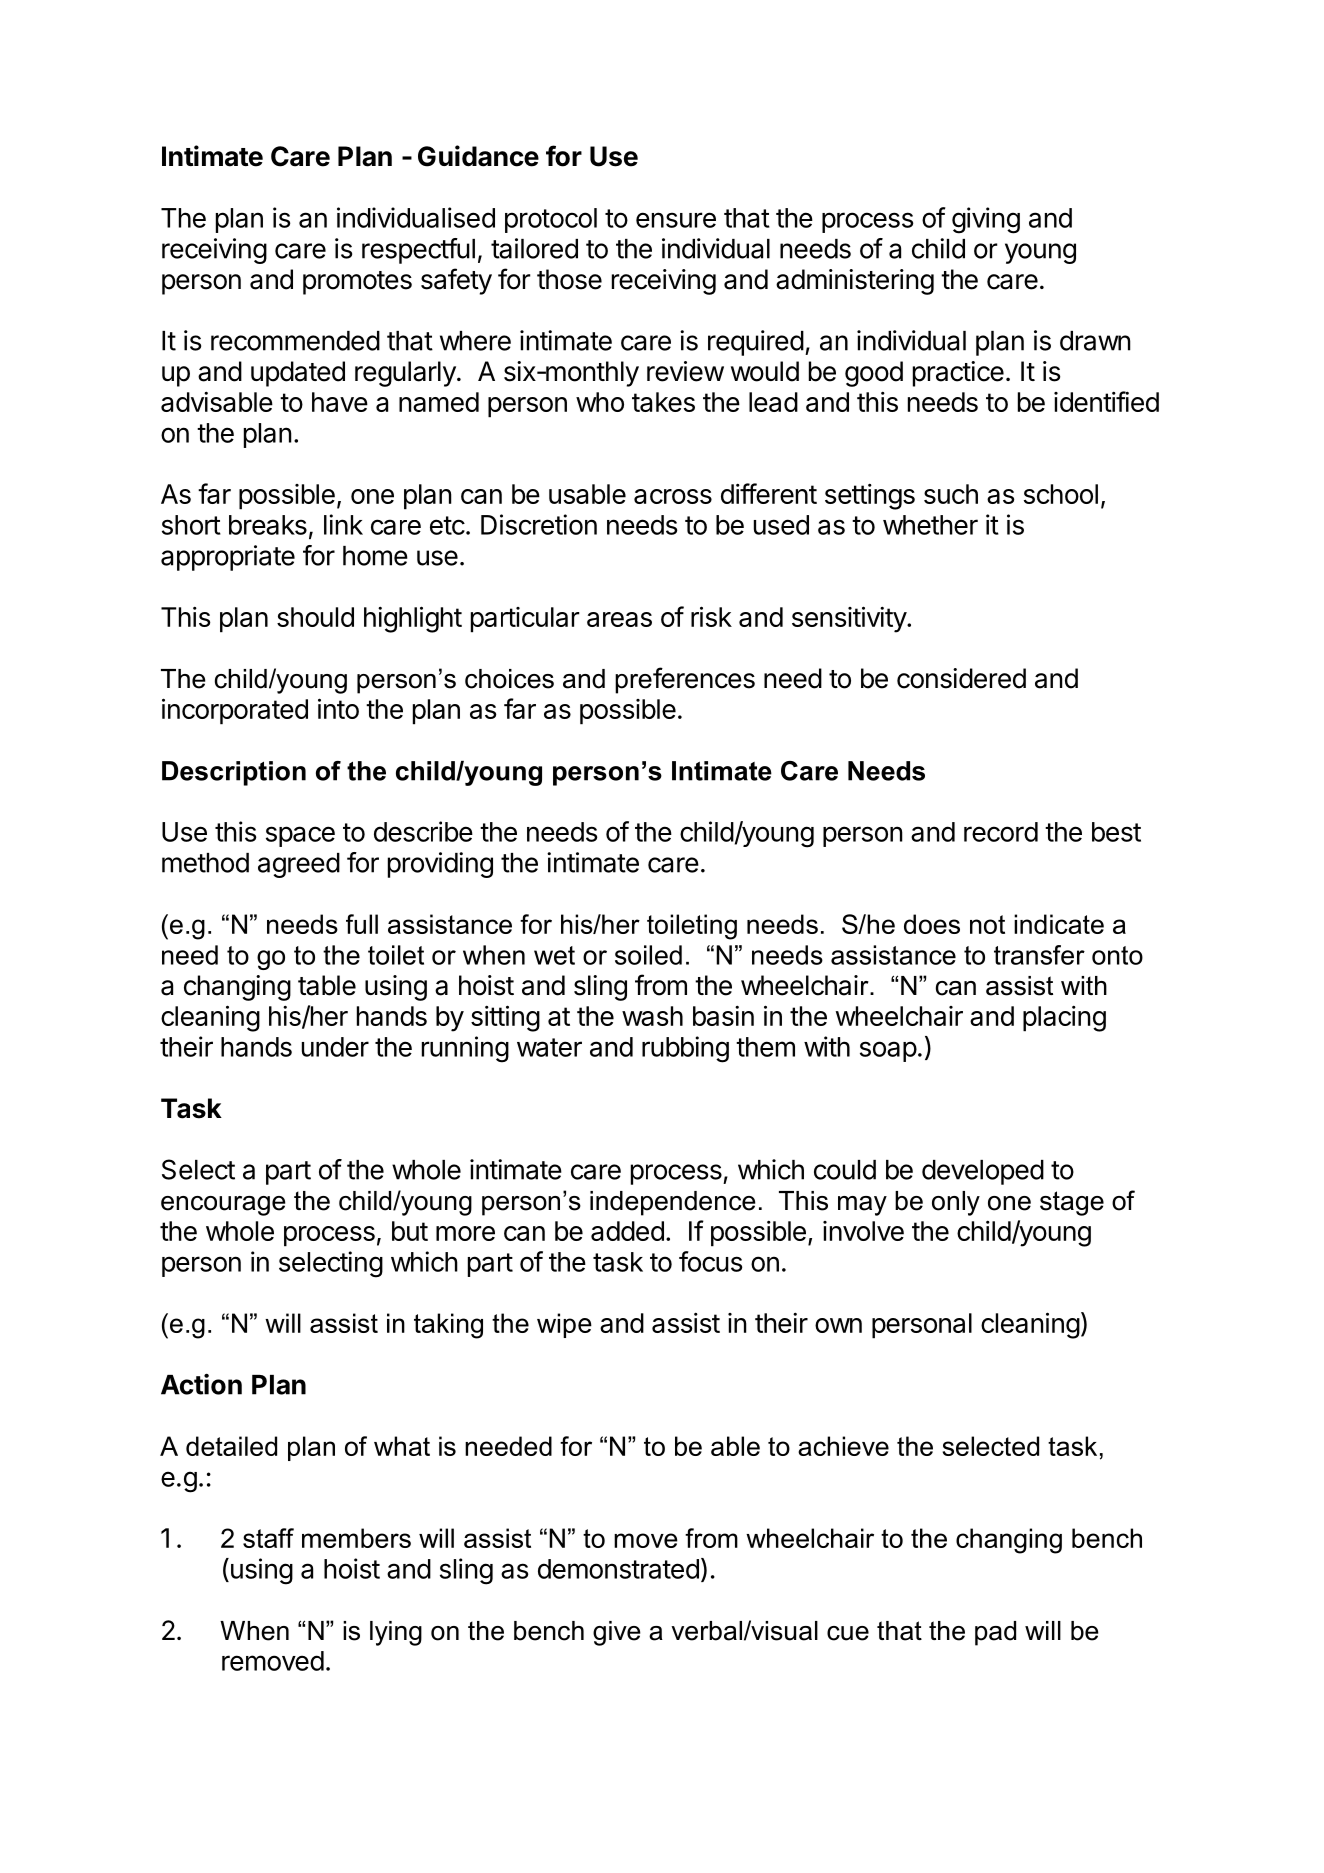 The height and width of the screenshot is (1873, 1324). I want to click on giving, so click(986, 220).
